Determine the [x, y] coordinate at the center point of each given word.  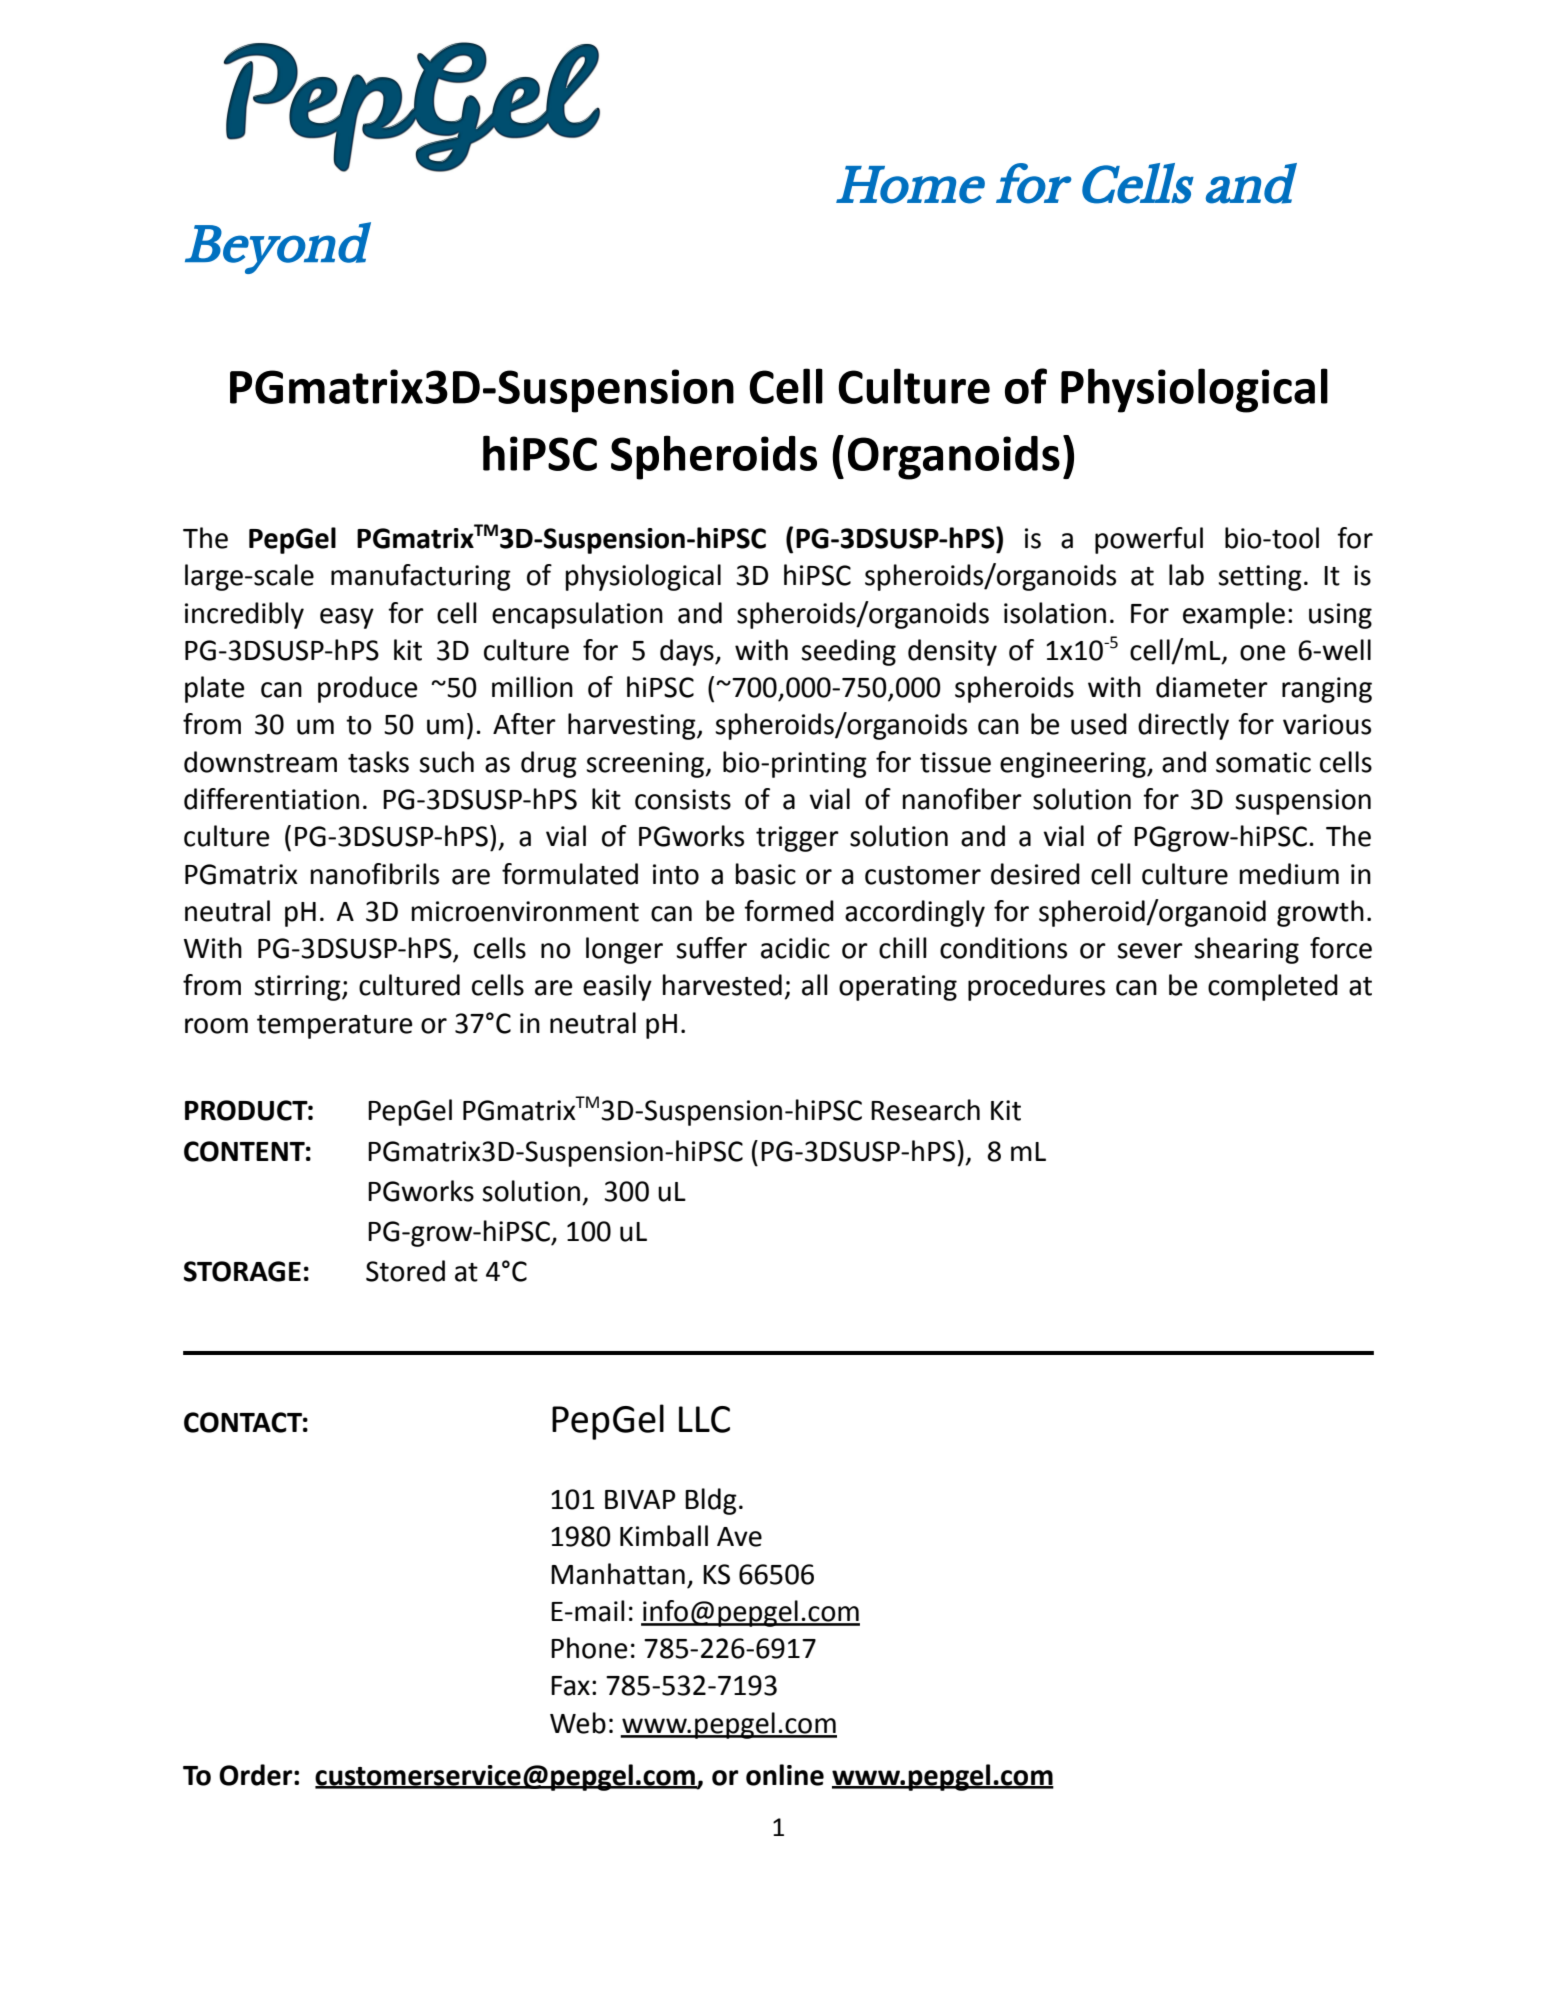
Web [578, 1723]
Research [925, 1110]
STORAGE [242, 1271]
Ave [739, 1537]
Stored [405, 1271]
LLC [704, 1419]
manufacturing [421, 577]
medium [1289, 874]
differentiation [271, 799]
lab [1186, 575]
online [785, 1775]
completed [1273, 987]
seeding [848, 652]
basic [766, 874]
